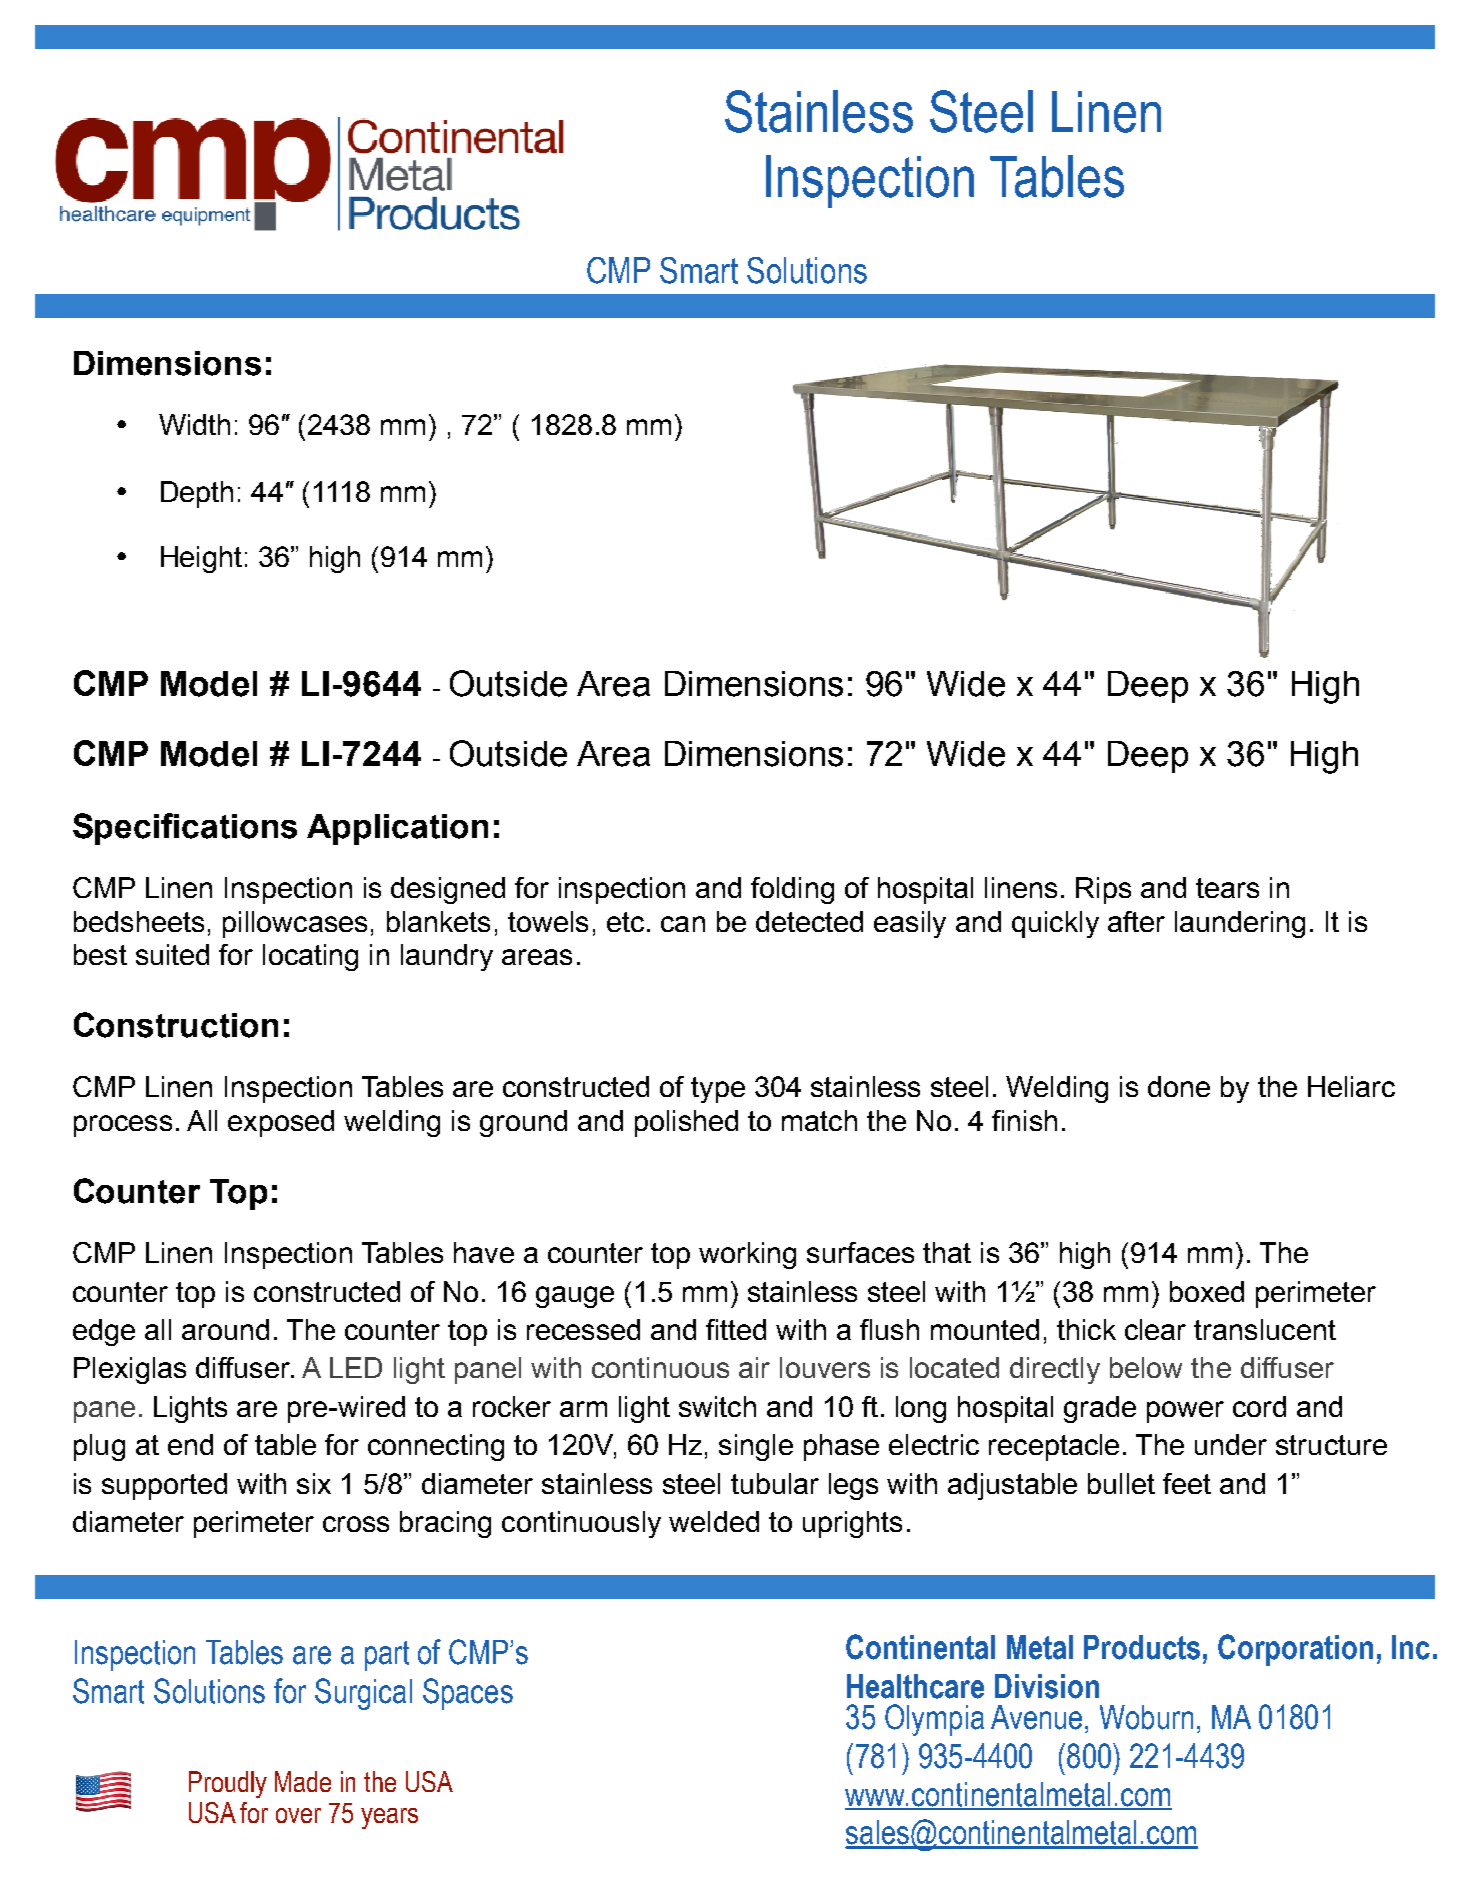  What do you see at coordinates (934, 1720) in the image?
I see `Olympia` at bounding box center [934, 1720].
